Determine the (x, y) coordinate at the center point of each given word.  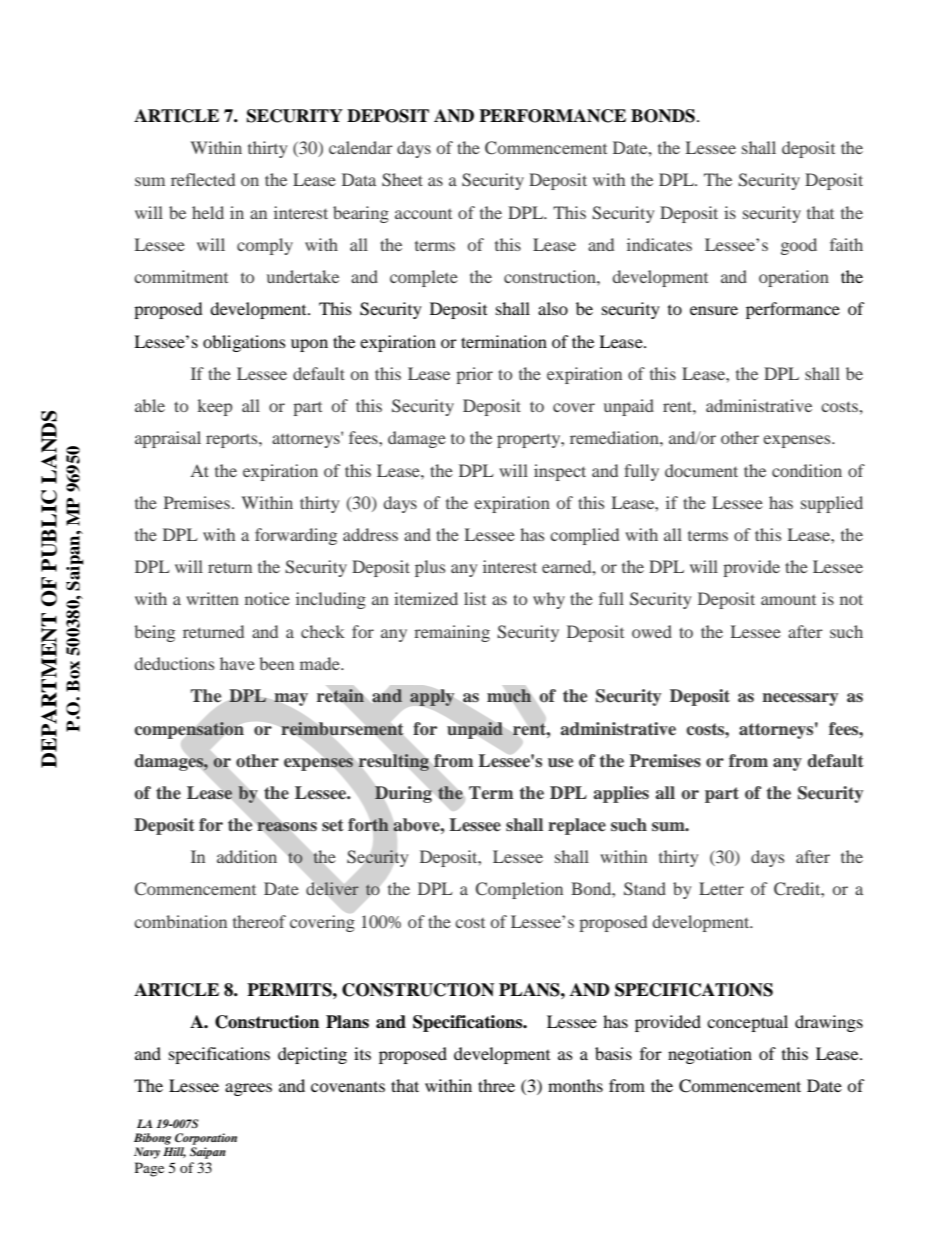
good (799, 246)
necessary (800, 699)
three (496, 1085)
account (423, 214)
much (509, 696)
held (208, 212)
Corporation (206, 1139)
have (237, 663)
